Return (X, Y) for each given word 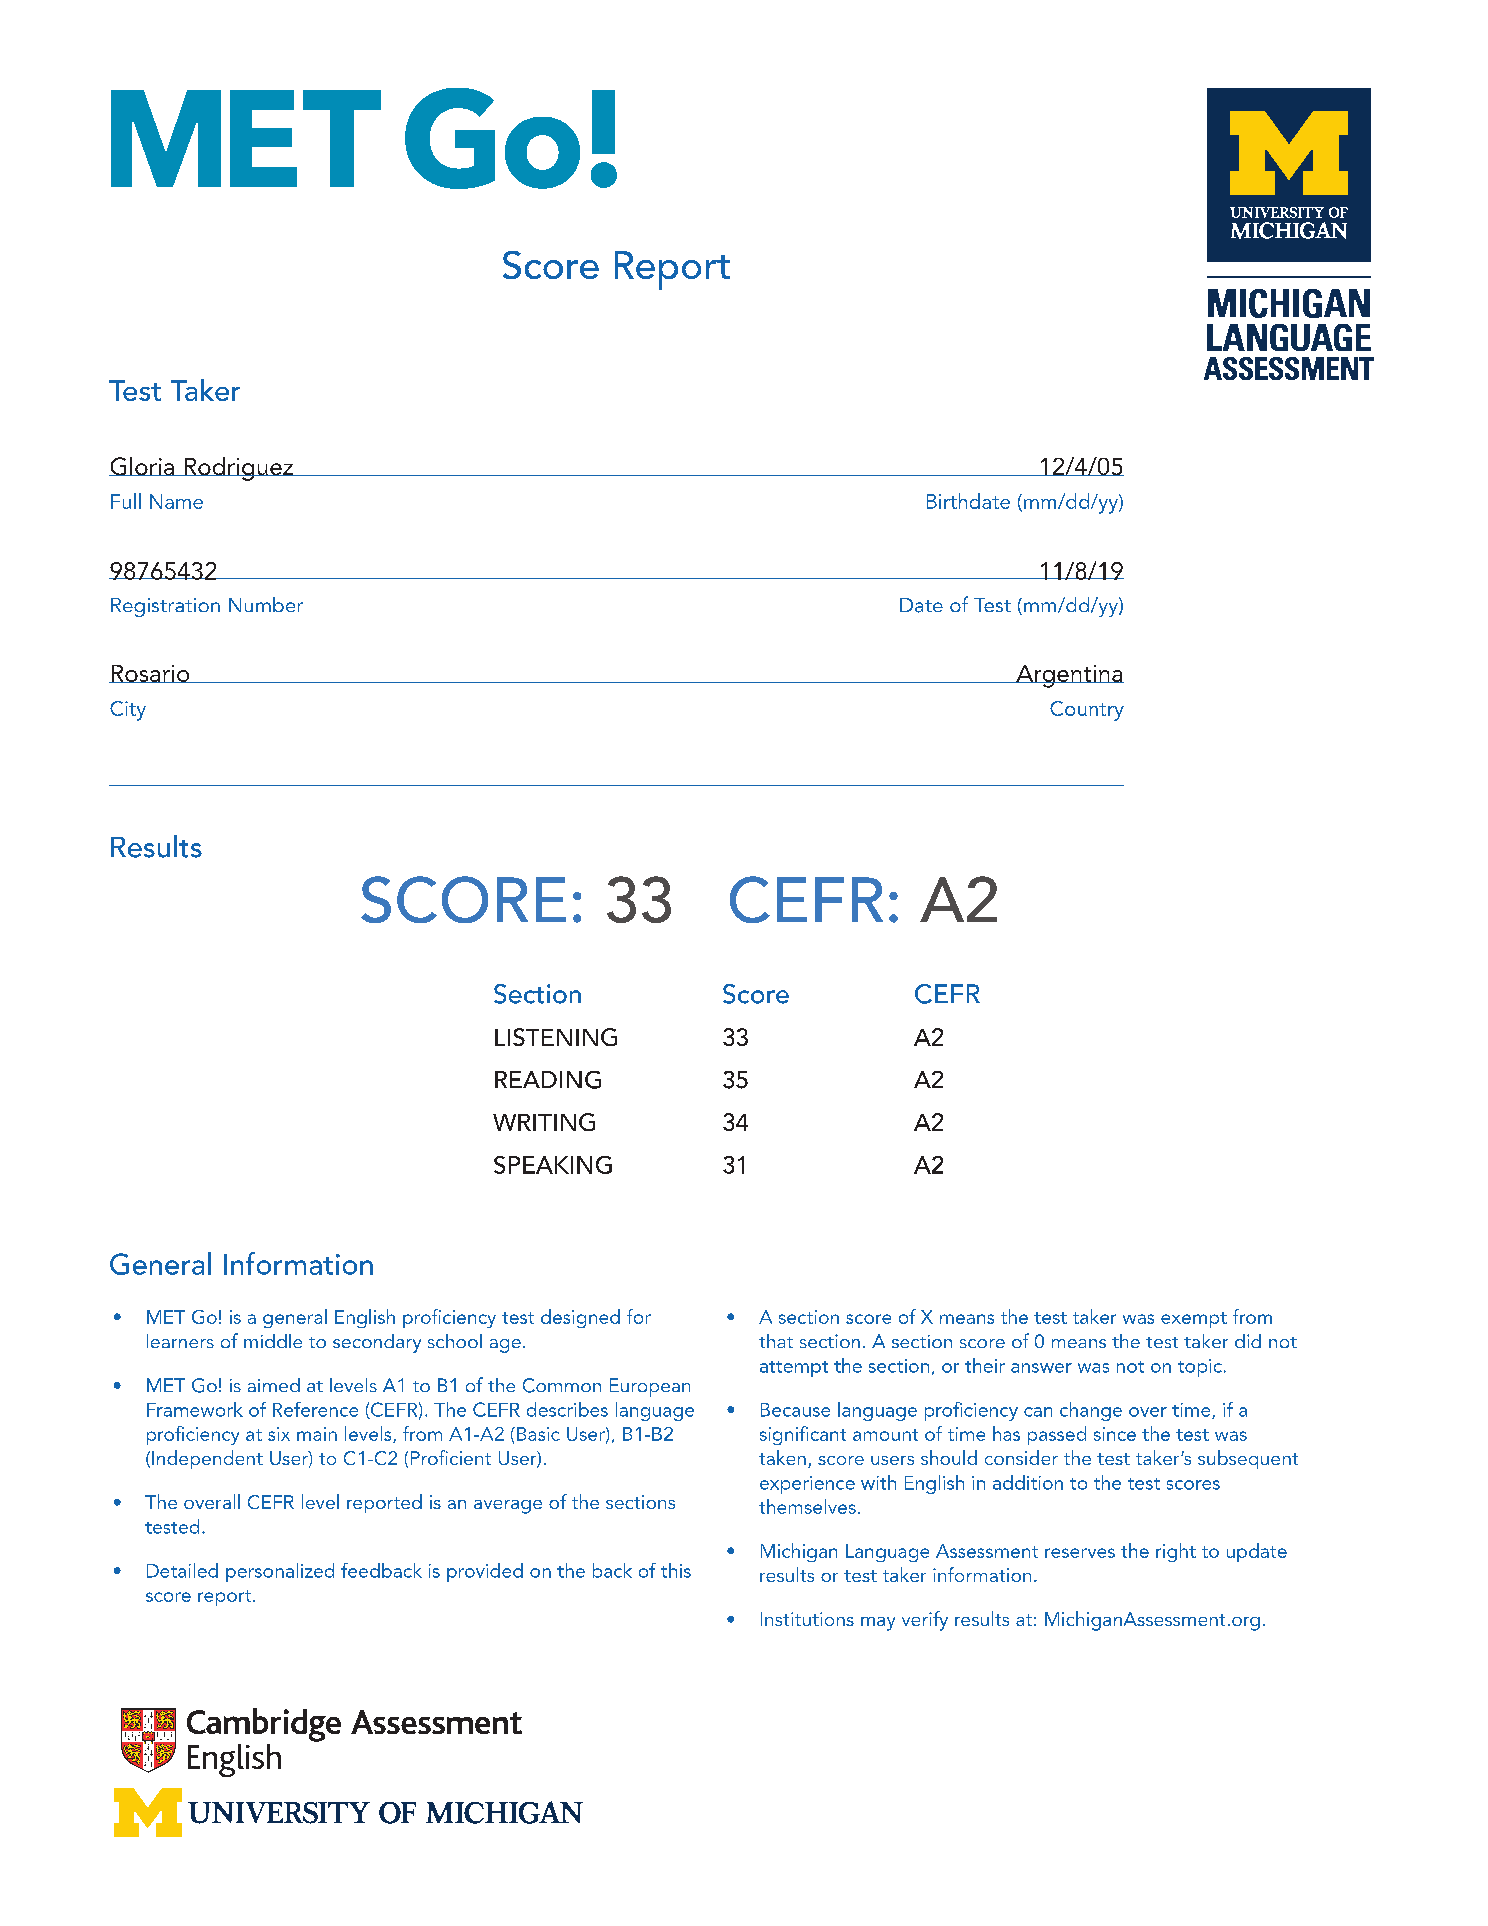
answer (1041, 1368)
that (776, 1341)
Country (1087, 711)
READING (548, 1080)
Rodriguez (238, 469)
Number (266, 604)
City (128, 711)
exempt (1194, 1320)
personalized (280, 1572)
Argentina (1069, 676)
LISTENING (556, 1037)
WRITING (544, 1122)
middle (273, 1341)
